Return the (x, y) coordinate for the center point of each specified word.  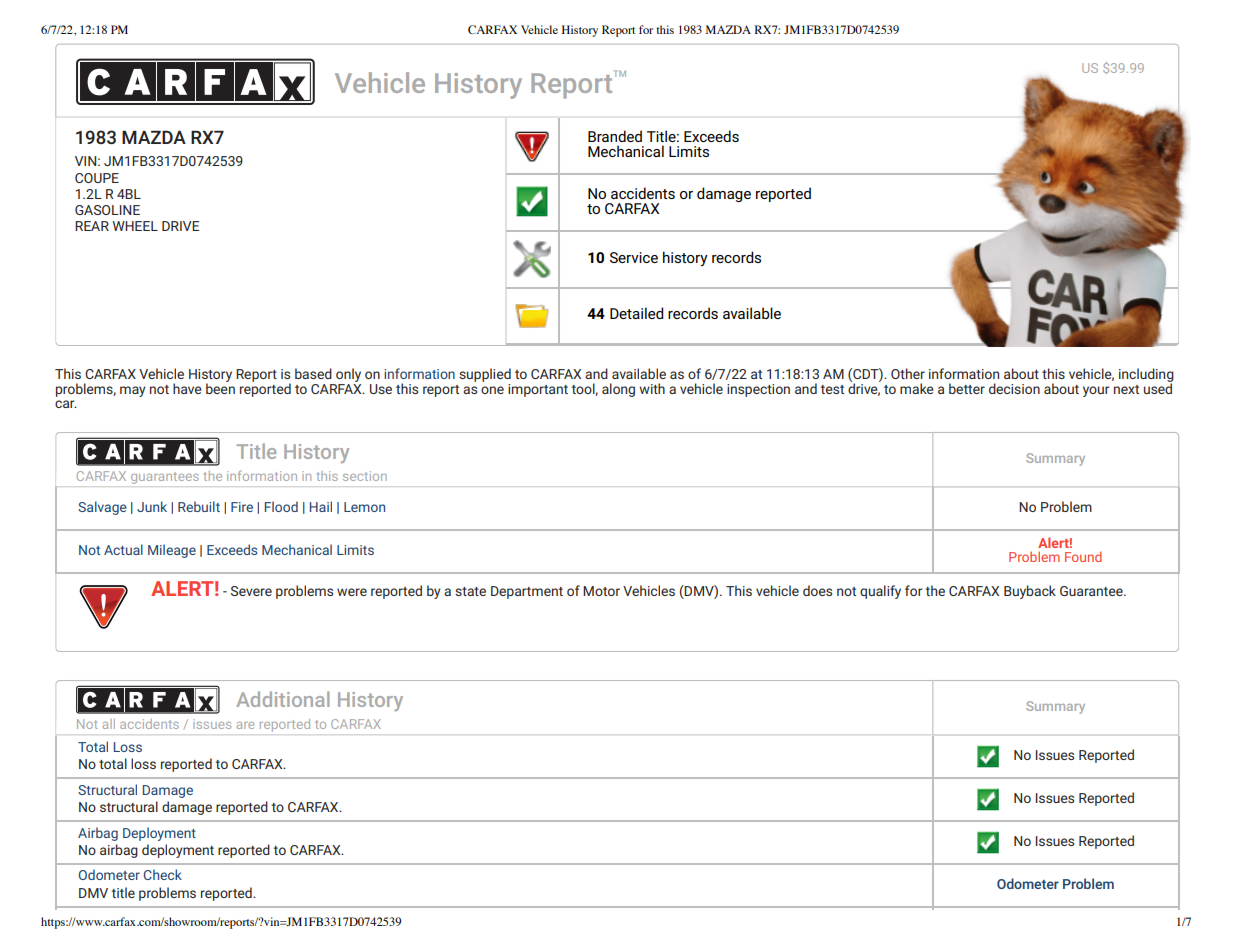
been (220, 387)
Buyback (1030, 592)
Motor (601, 591)
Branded (615, 136)
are (245, 725)
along (618, 390)
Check (163, 874)
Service (634, 257)
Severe (251, 591)
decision (1014, 388)
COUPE (97, 178)
